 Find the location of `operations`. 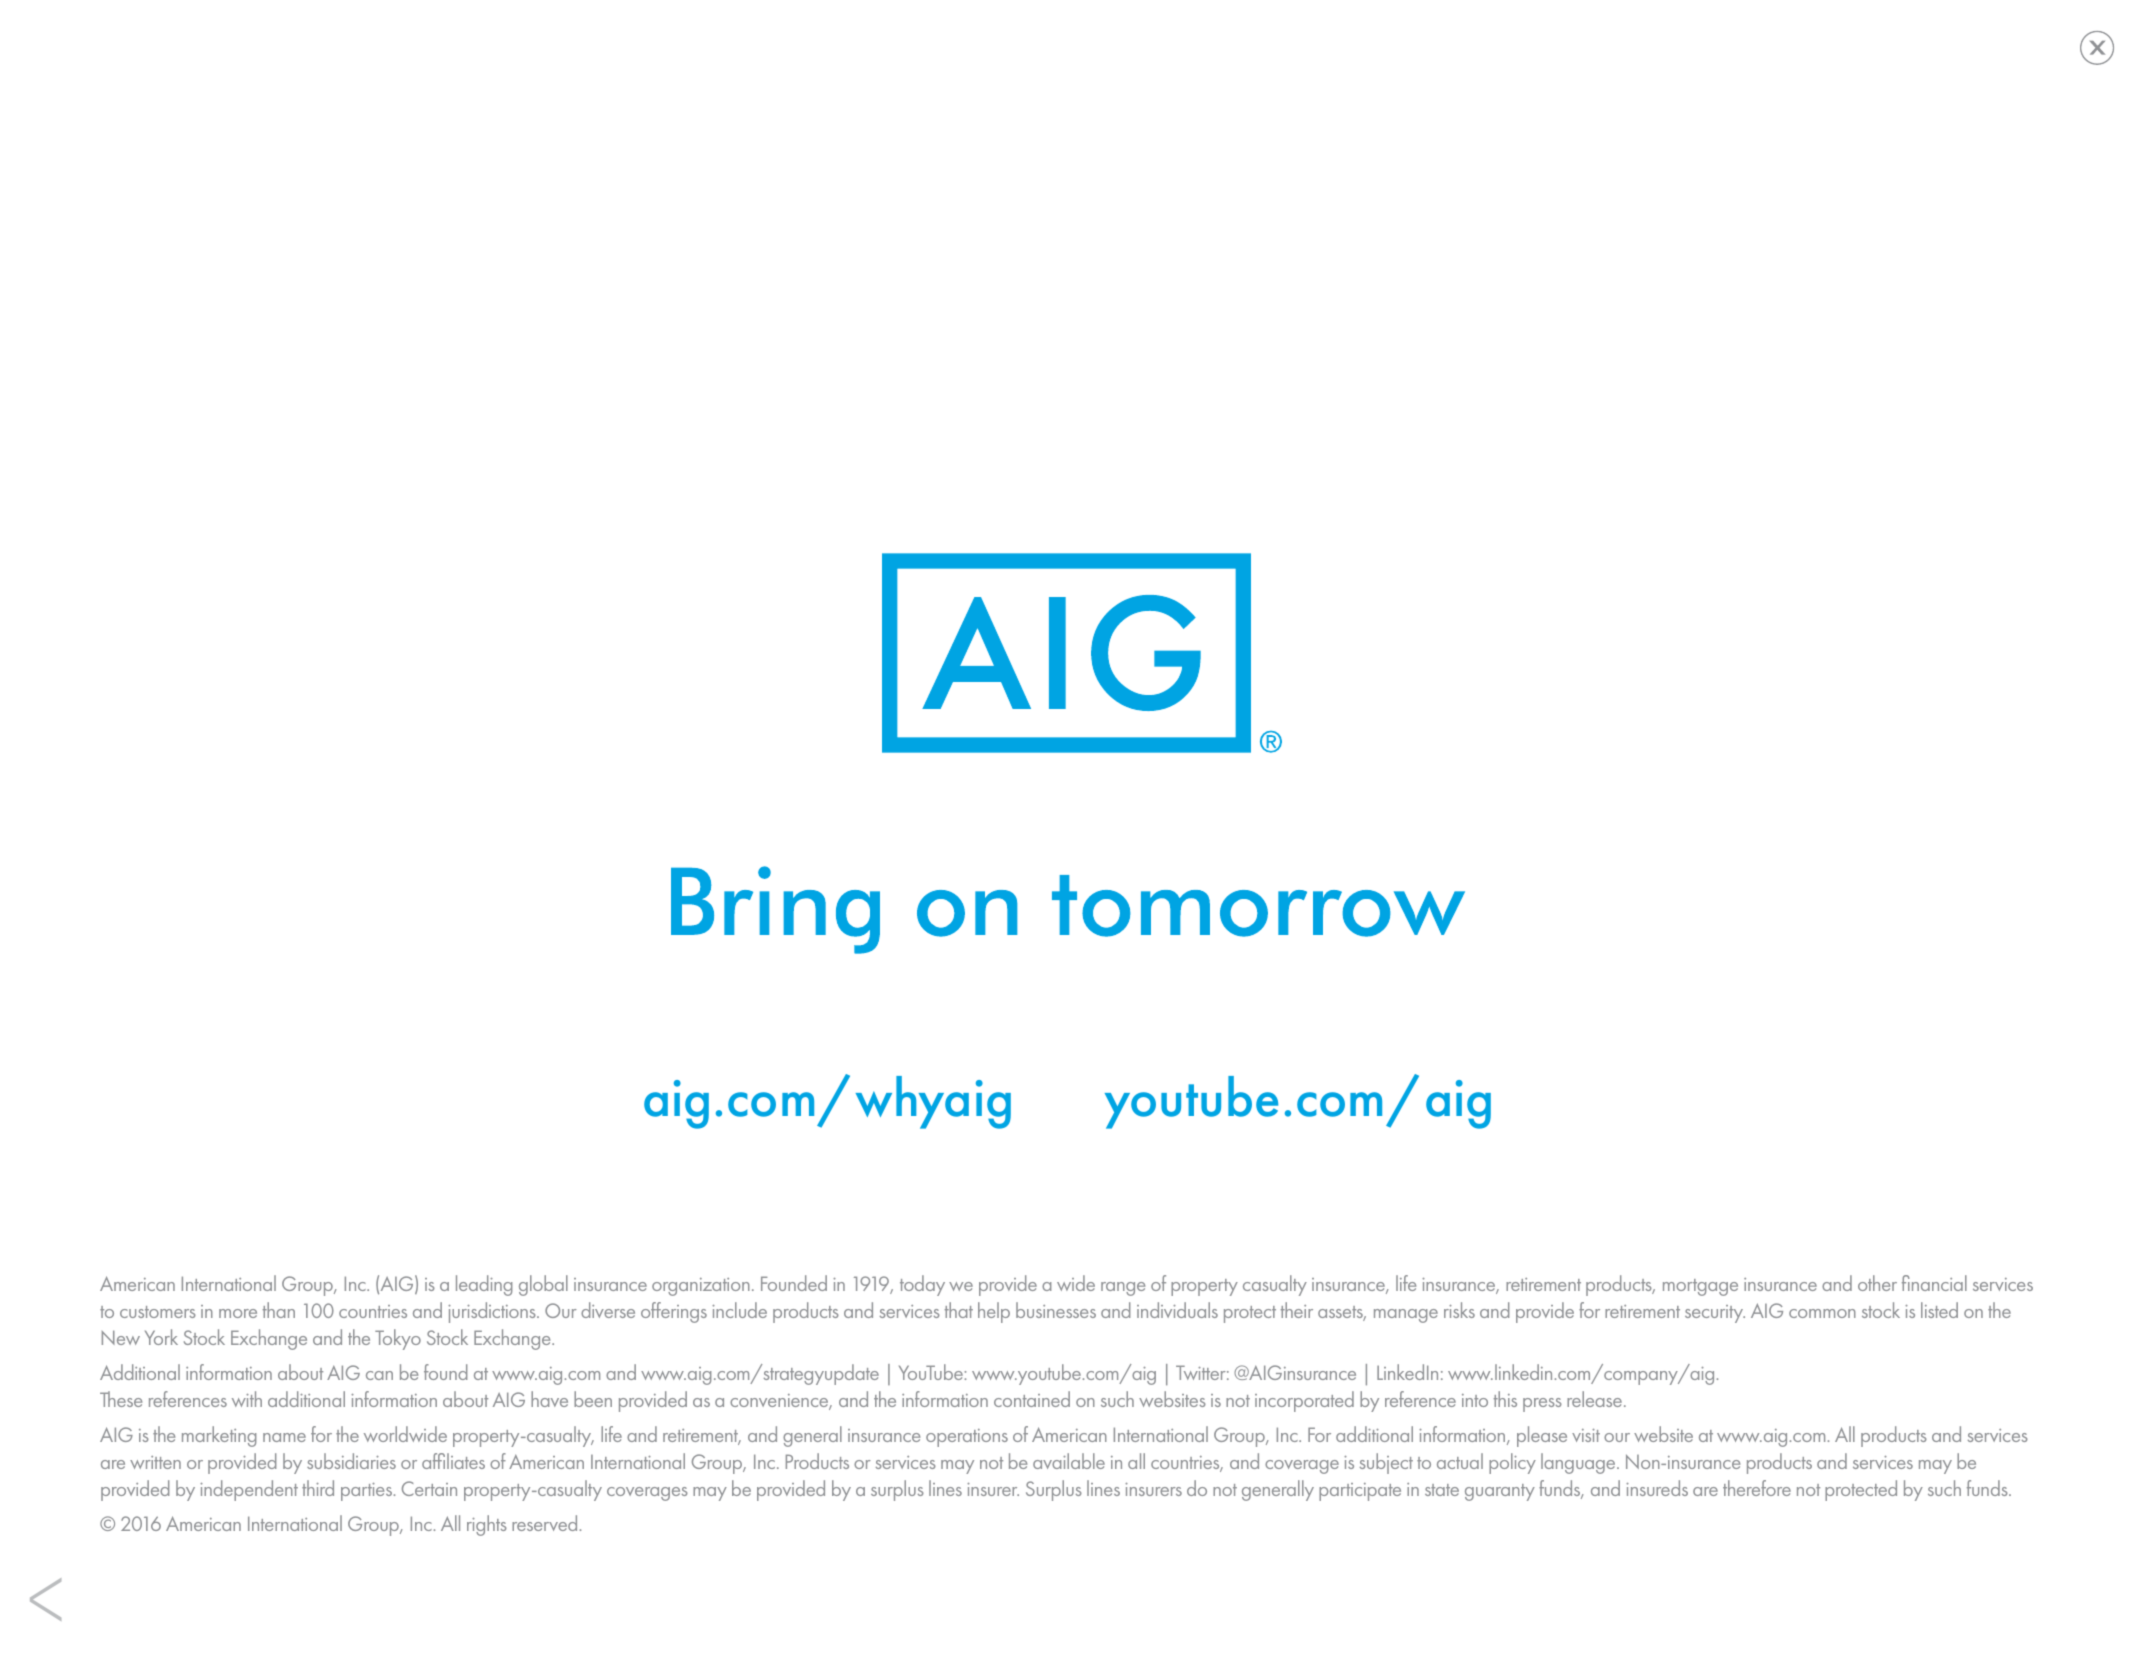

operations is located at coordinates (967, 1438).
